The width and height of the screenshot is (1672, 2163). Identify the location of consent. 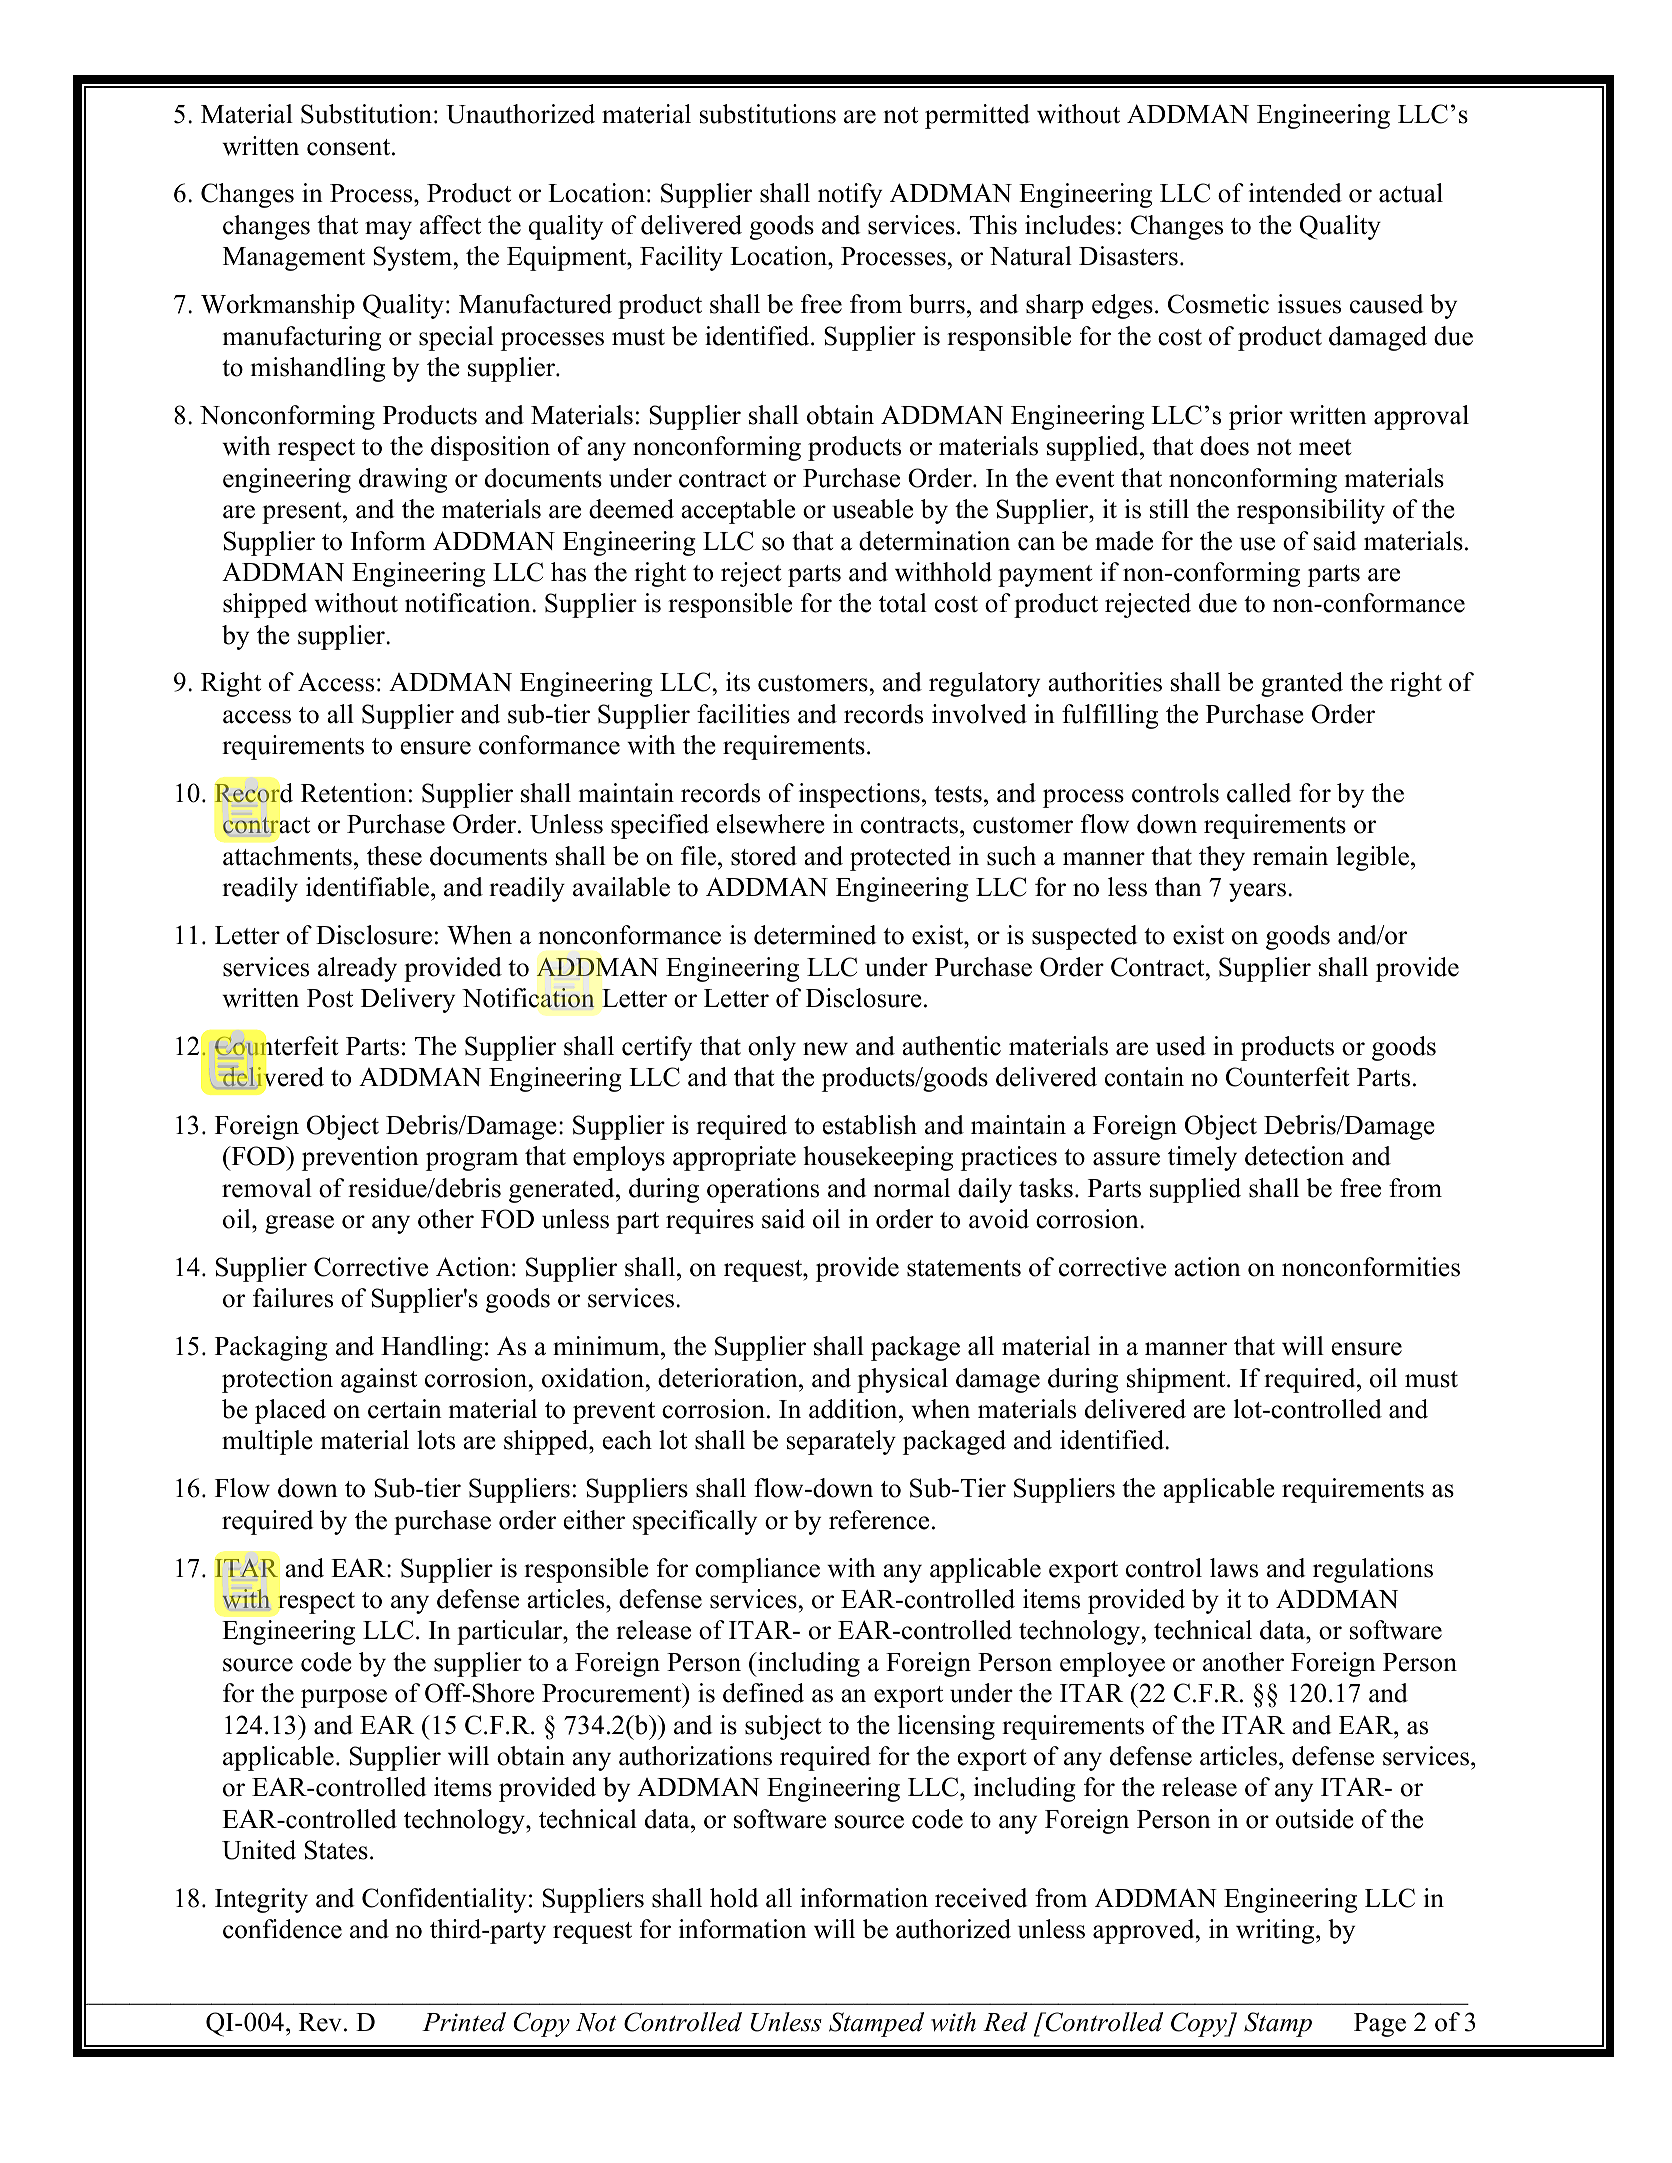
(350, 147).
